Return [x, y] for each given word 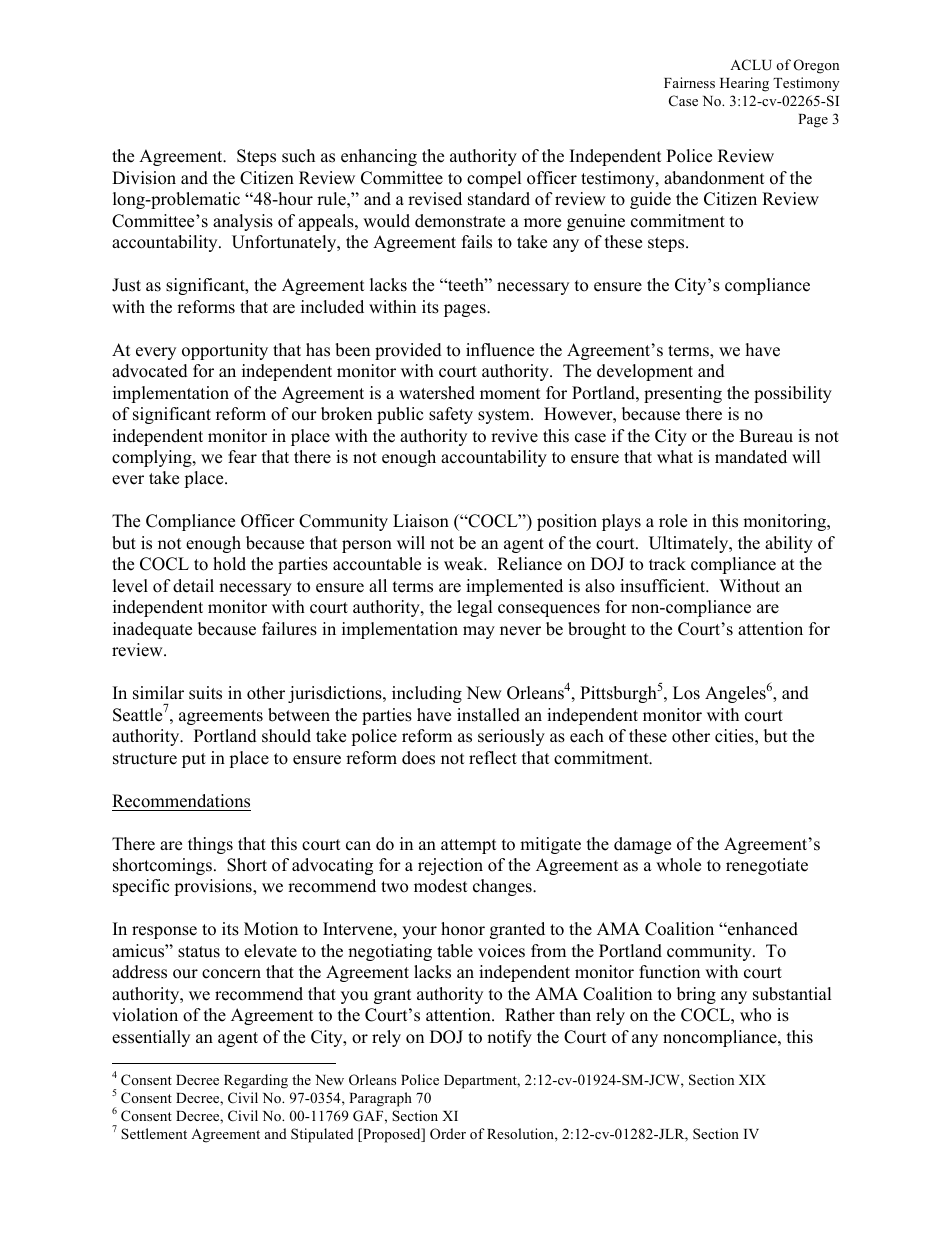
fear [242, 457]
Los [686, 693]
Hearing [744, 84]
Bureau [766, 436]
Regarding [256, 1081]
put [194, 760]
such [298, 156]
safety [451, 415]
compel [494, 179]
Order [448, 1134]
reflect [493, 758]
